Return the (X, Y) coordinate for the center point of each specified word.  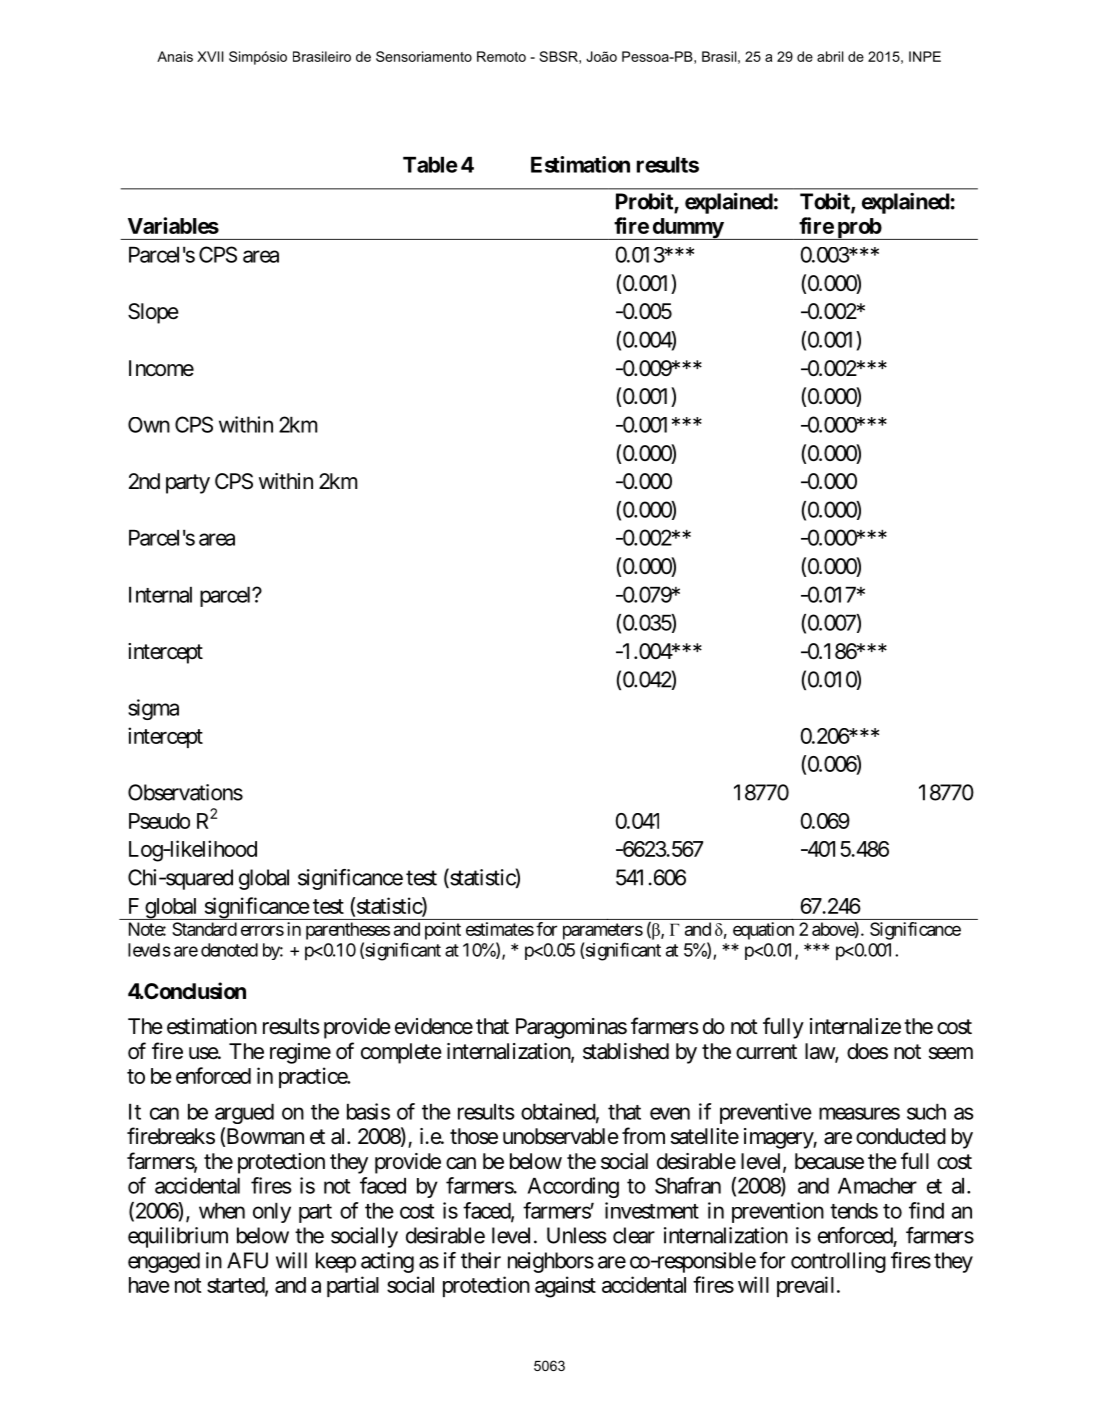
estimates (500, 929)
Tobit (826, 202)
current (766, 1051)
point (443, 931)
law (820, 1052)
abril (830, 56)
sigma (153, 709)
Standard (204, 929)
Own (149, 425)
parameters (603, 931)
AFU (247, 1260)
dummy (687, 229)
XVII (210, 56)
